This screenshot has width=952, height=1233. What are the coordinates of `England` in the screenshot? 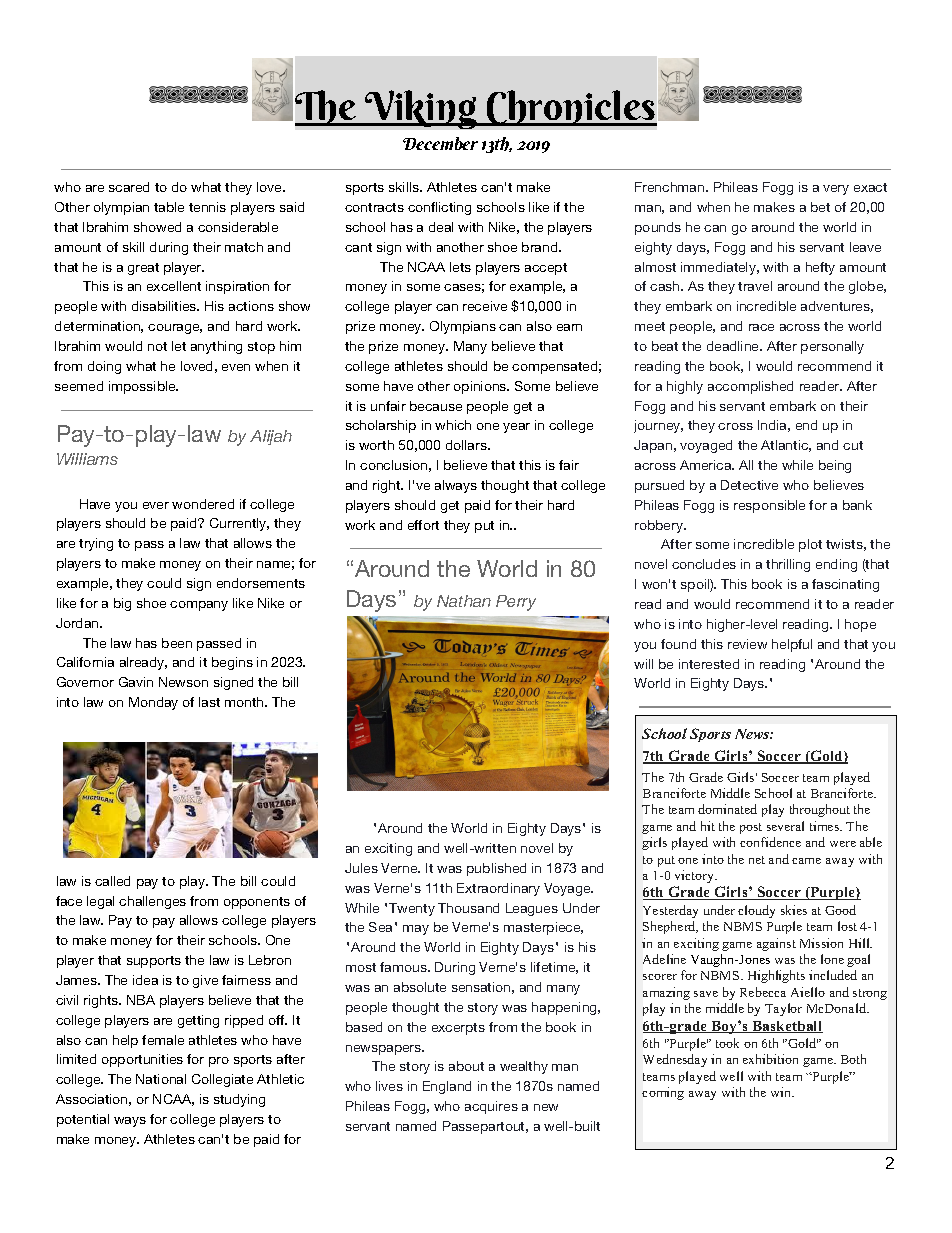 It's located at (447, 1087).
